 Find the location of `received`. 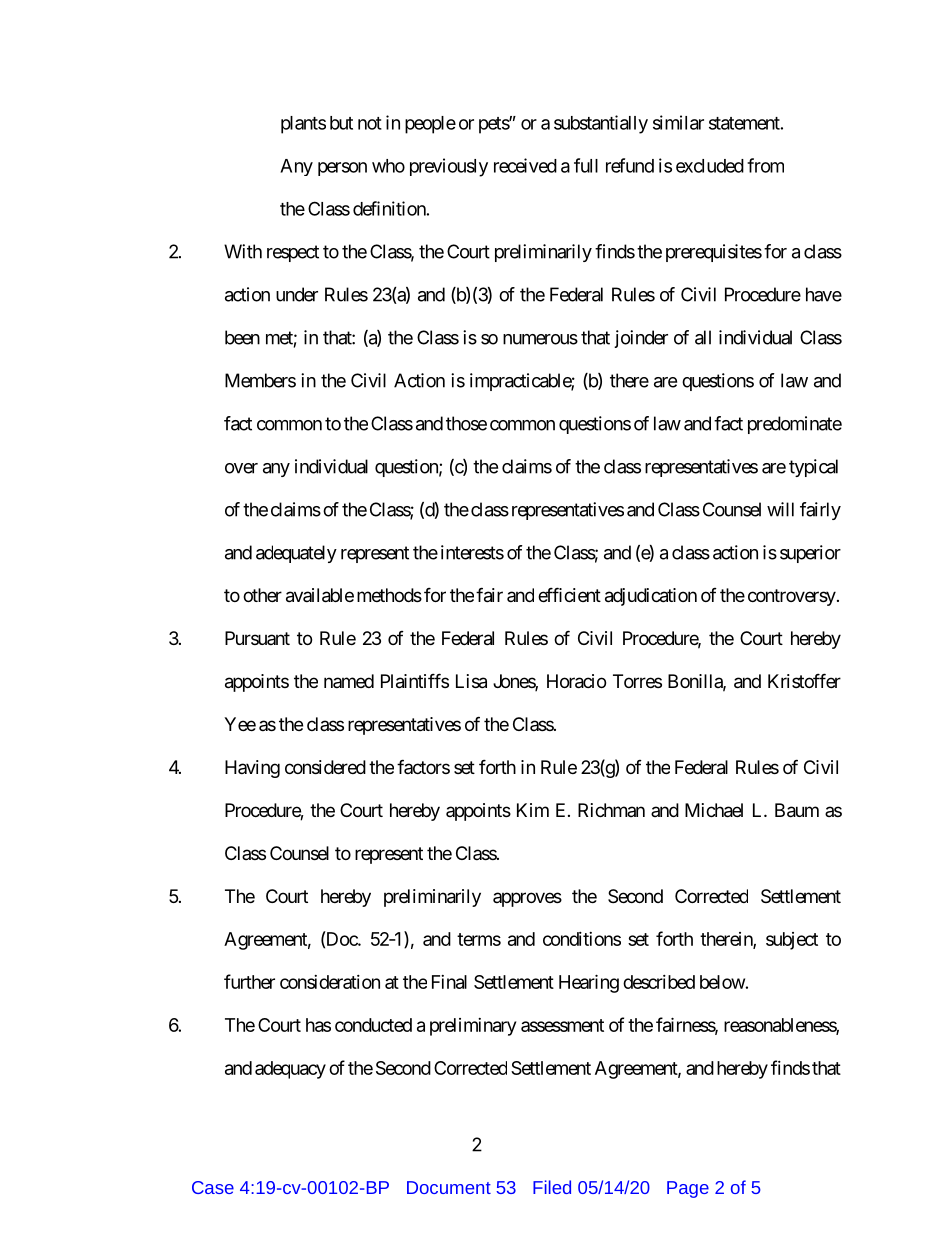

received is located at coordinates (525, 165).
